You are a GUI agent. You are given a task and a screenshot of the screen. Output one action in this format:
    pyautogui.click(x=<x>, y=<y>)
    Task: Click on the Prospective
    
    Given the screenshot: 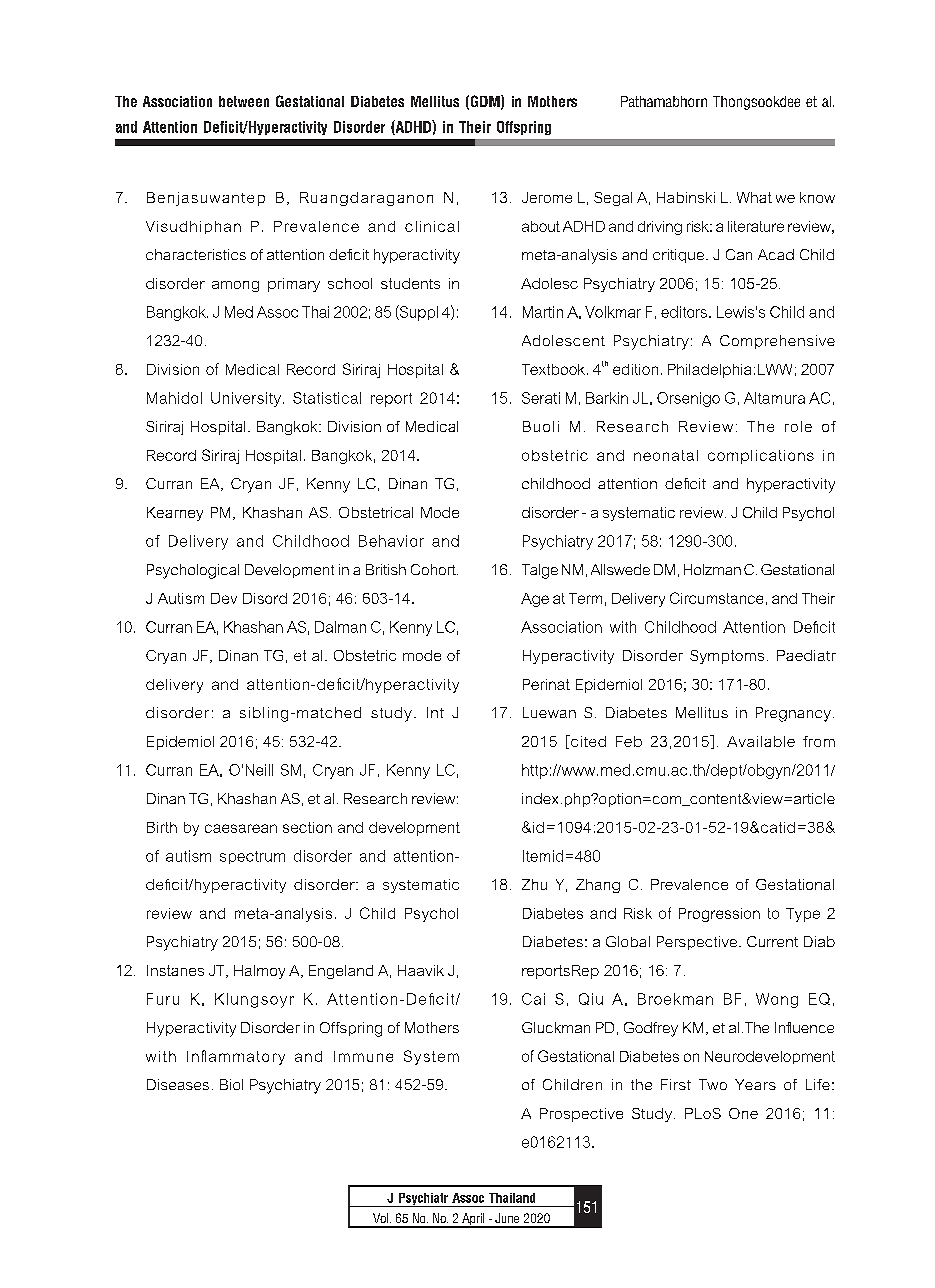 What is the action you would take?
    pyautogui.click(x=581, y=1115)
